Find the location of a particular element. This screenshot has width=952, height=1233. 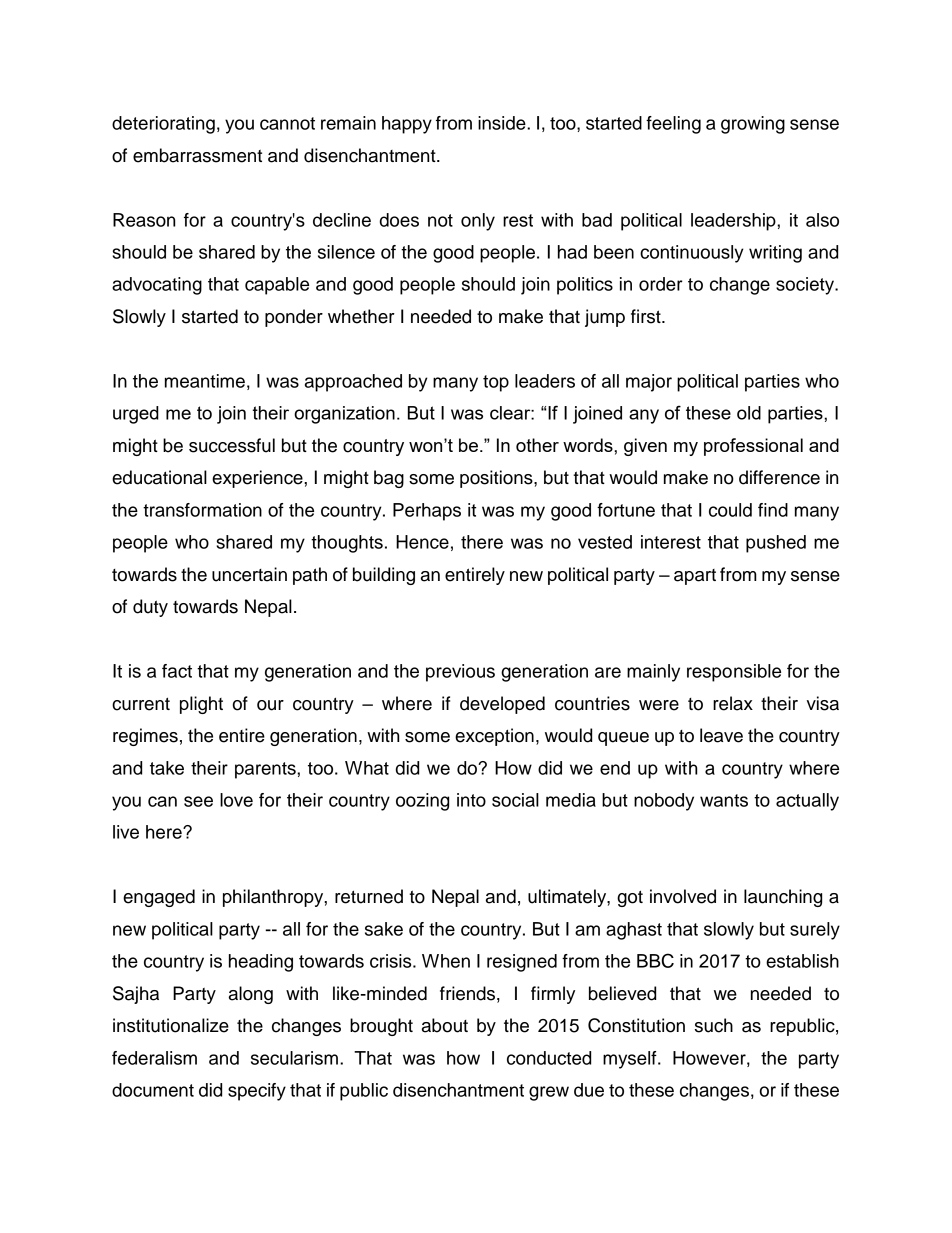

developed is located at coordinates (502, 705).
